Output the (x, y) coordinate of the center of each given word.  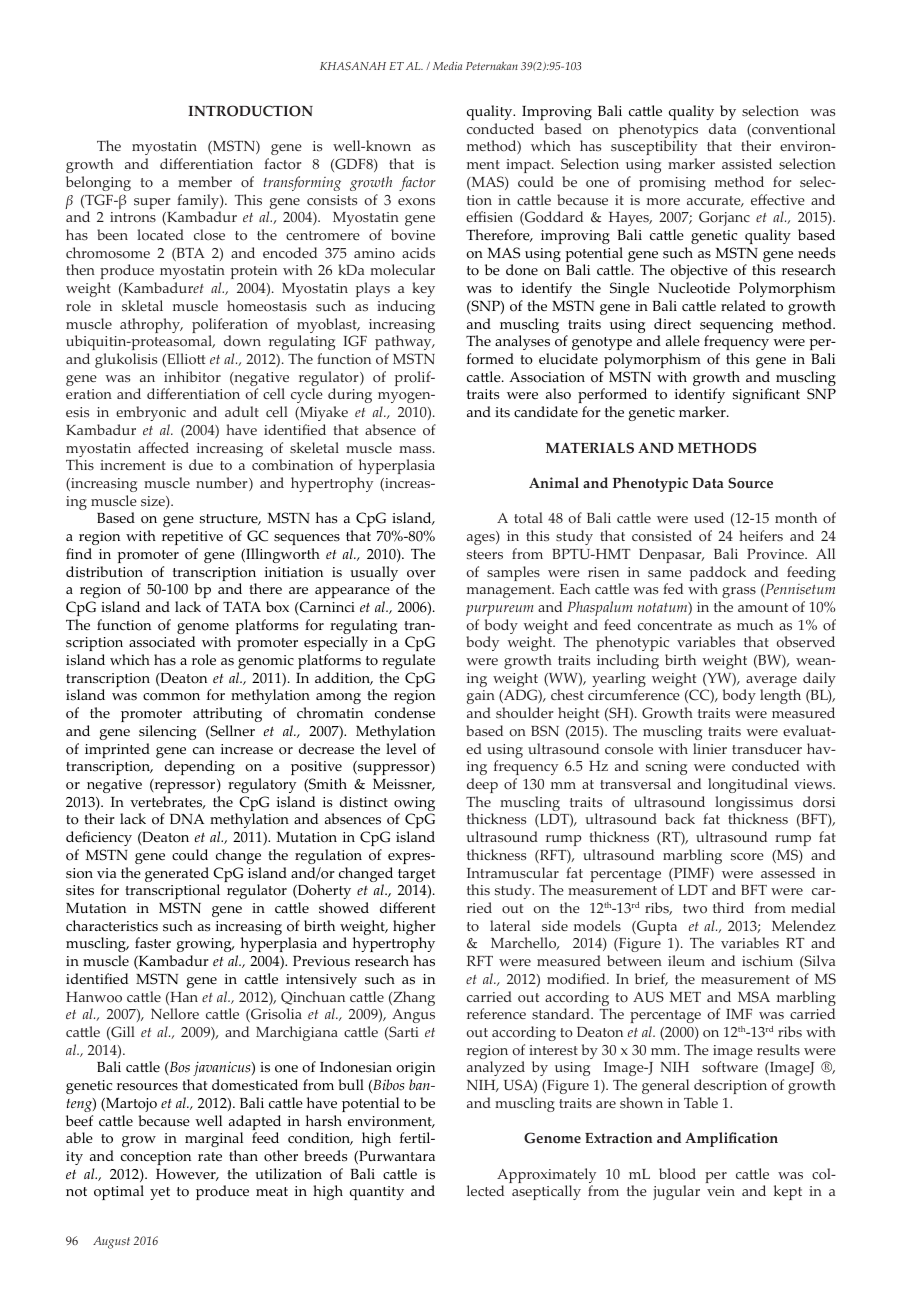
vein (721, 1191)
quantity (377, 1193)
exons (416, 202)
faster (153, 943)
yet (160, 1193)
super (152, 203)
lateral (510, 925)
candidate (546, 412)
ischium (767, 961)
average (770, 683)
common (171, 697)
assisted (747, 164)
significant (766, 395)
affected (163, 447)
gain (481, 699)
